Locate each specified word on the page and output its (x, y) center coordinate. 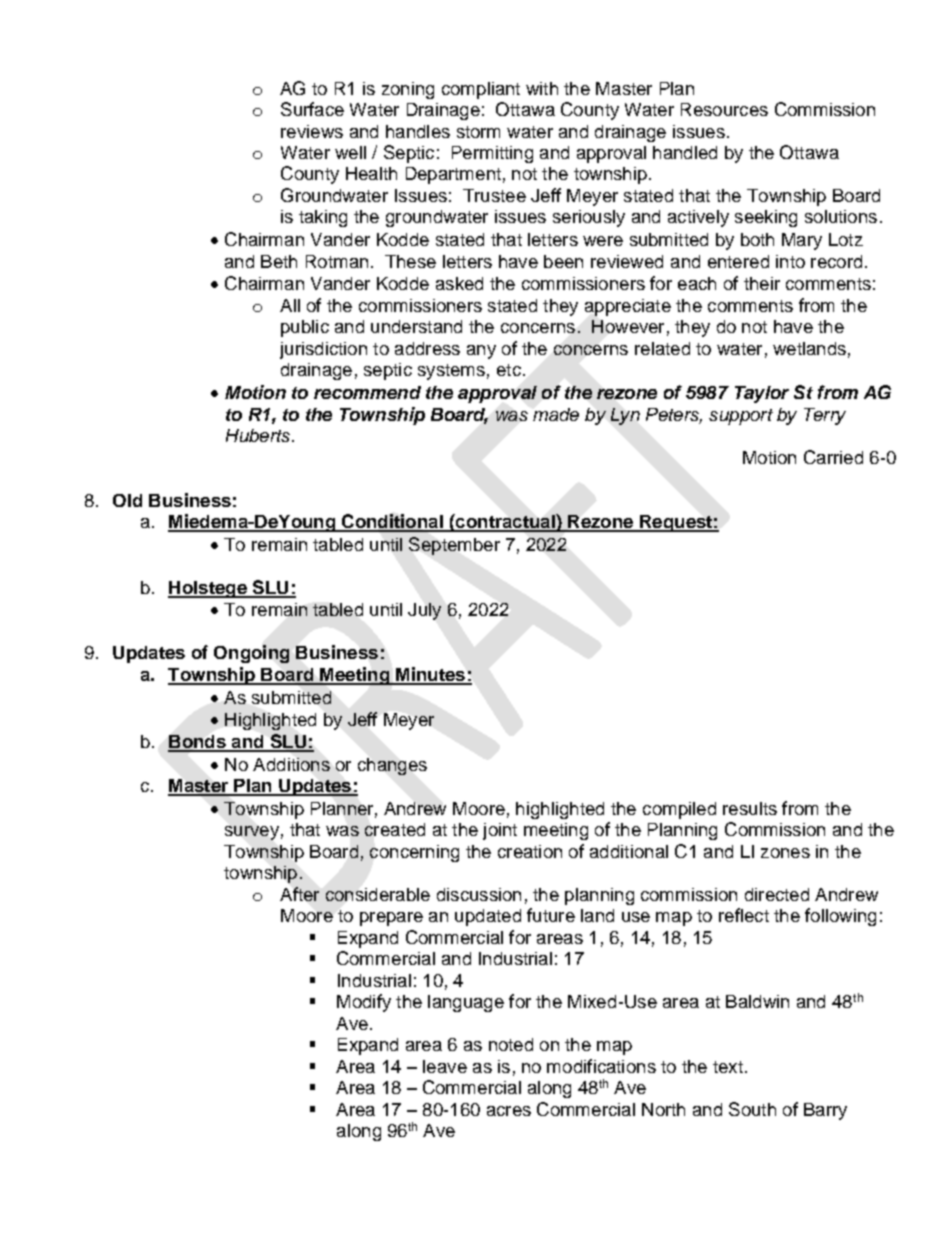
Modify (364, 1003)
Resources (724, 109)
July (424, 611)
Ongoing (251, 654)
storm (478, 132)
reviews (312, 131)
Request (676, 523)
